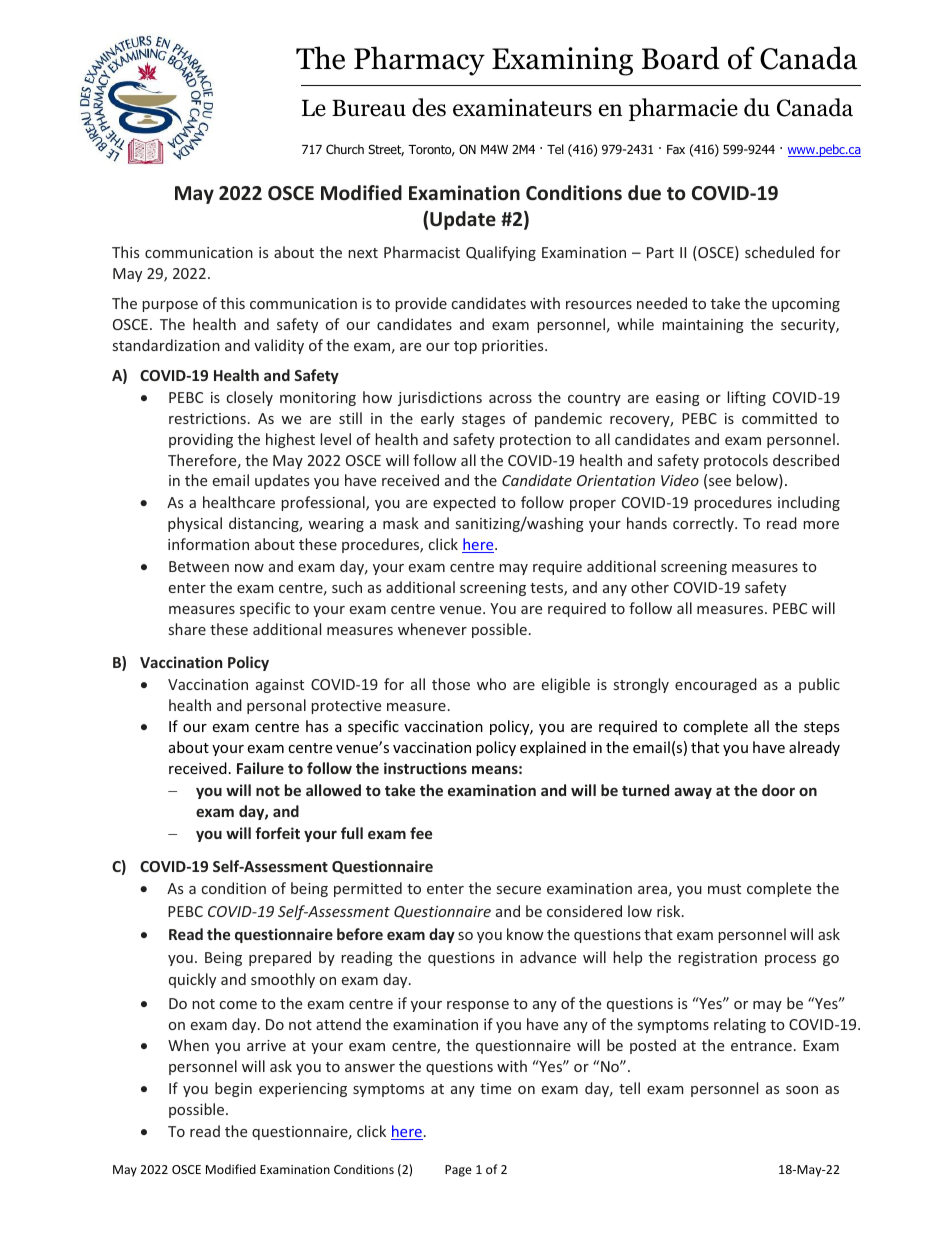  I want to click on protocols, so click(736, 461).
